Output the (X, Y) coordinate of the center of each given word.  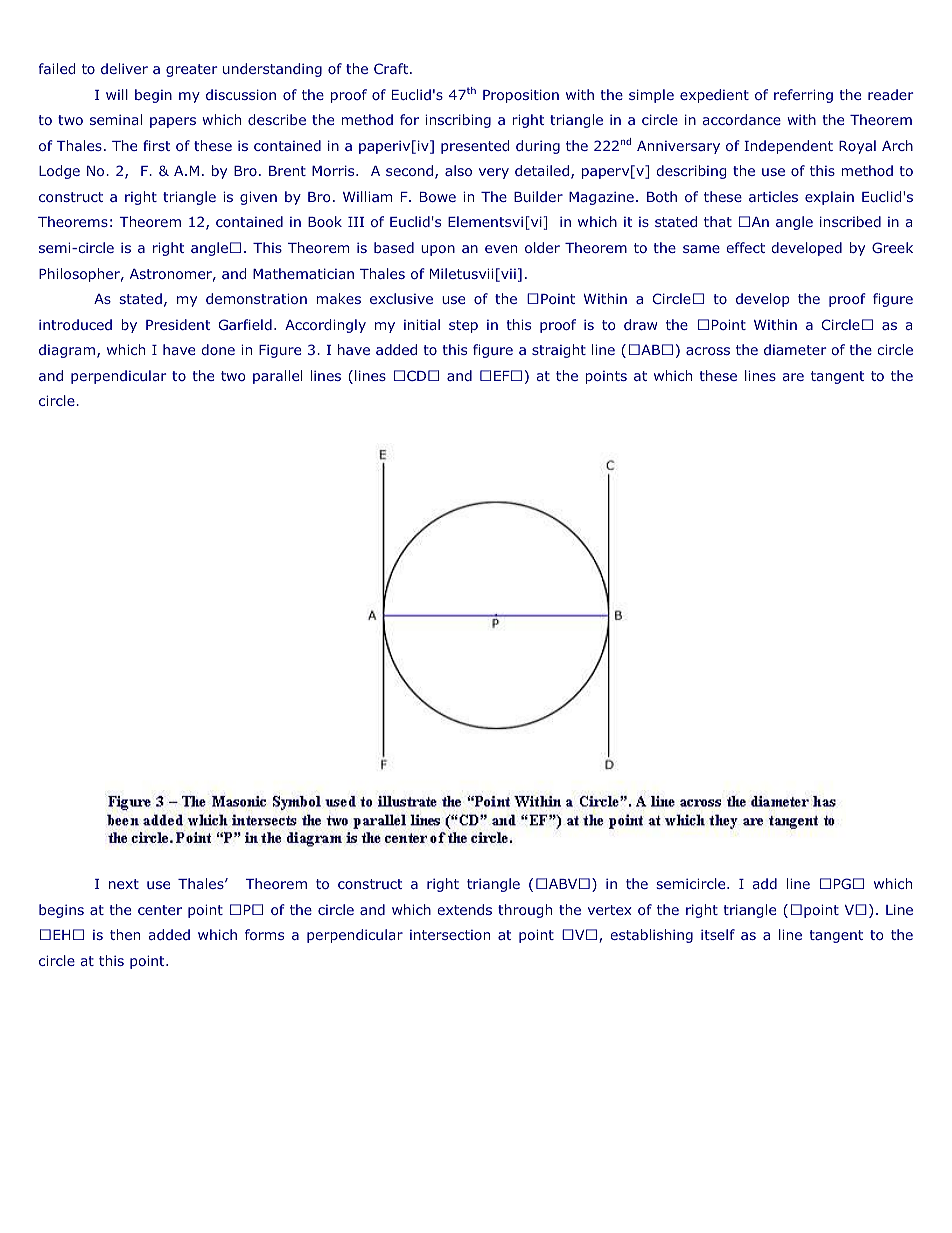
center (160, 910)
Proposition (521, 96)
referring (803, 96)
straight (559, 351)
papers (173, 122)
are (793, 377)
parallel (277, 377)
